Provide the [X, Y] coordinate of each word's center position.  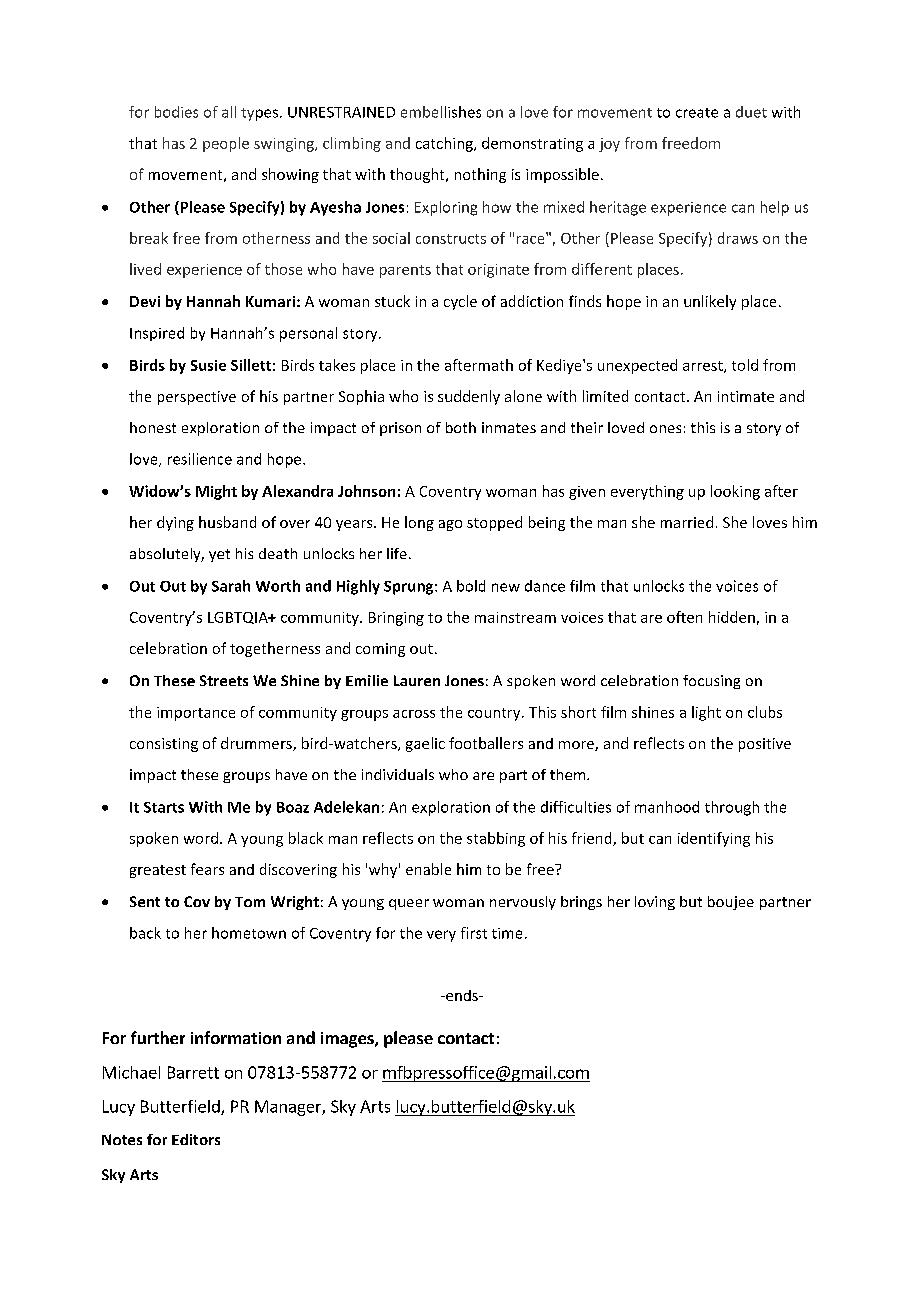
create [697, 113]
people [226, 144]
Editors [196, 1139]
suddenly [469, 397]
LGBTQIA [239, 618]
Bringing [396, 619]
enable [428, 869]
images [348, 1040]
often [684, 617]
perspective [197, 398]
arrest [704, 367]
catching [445, 144]
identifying [714, 839]
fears [207, 869]
